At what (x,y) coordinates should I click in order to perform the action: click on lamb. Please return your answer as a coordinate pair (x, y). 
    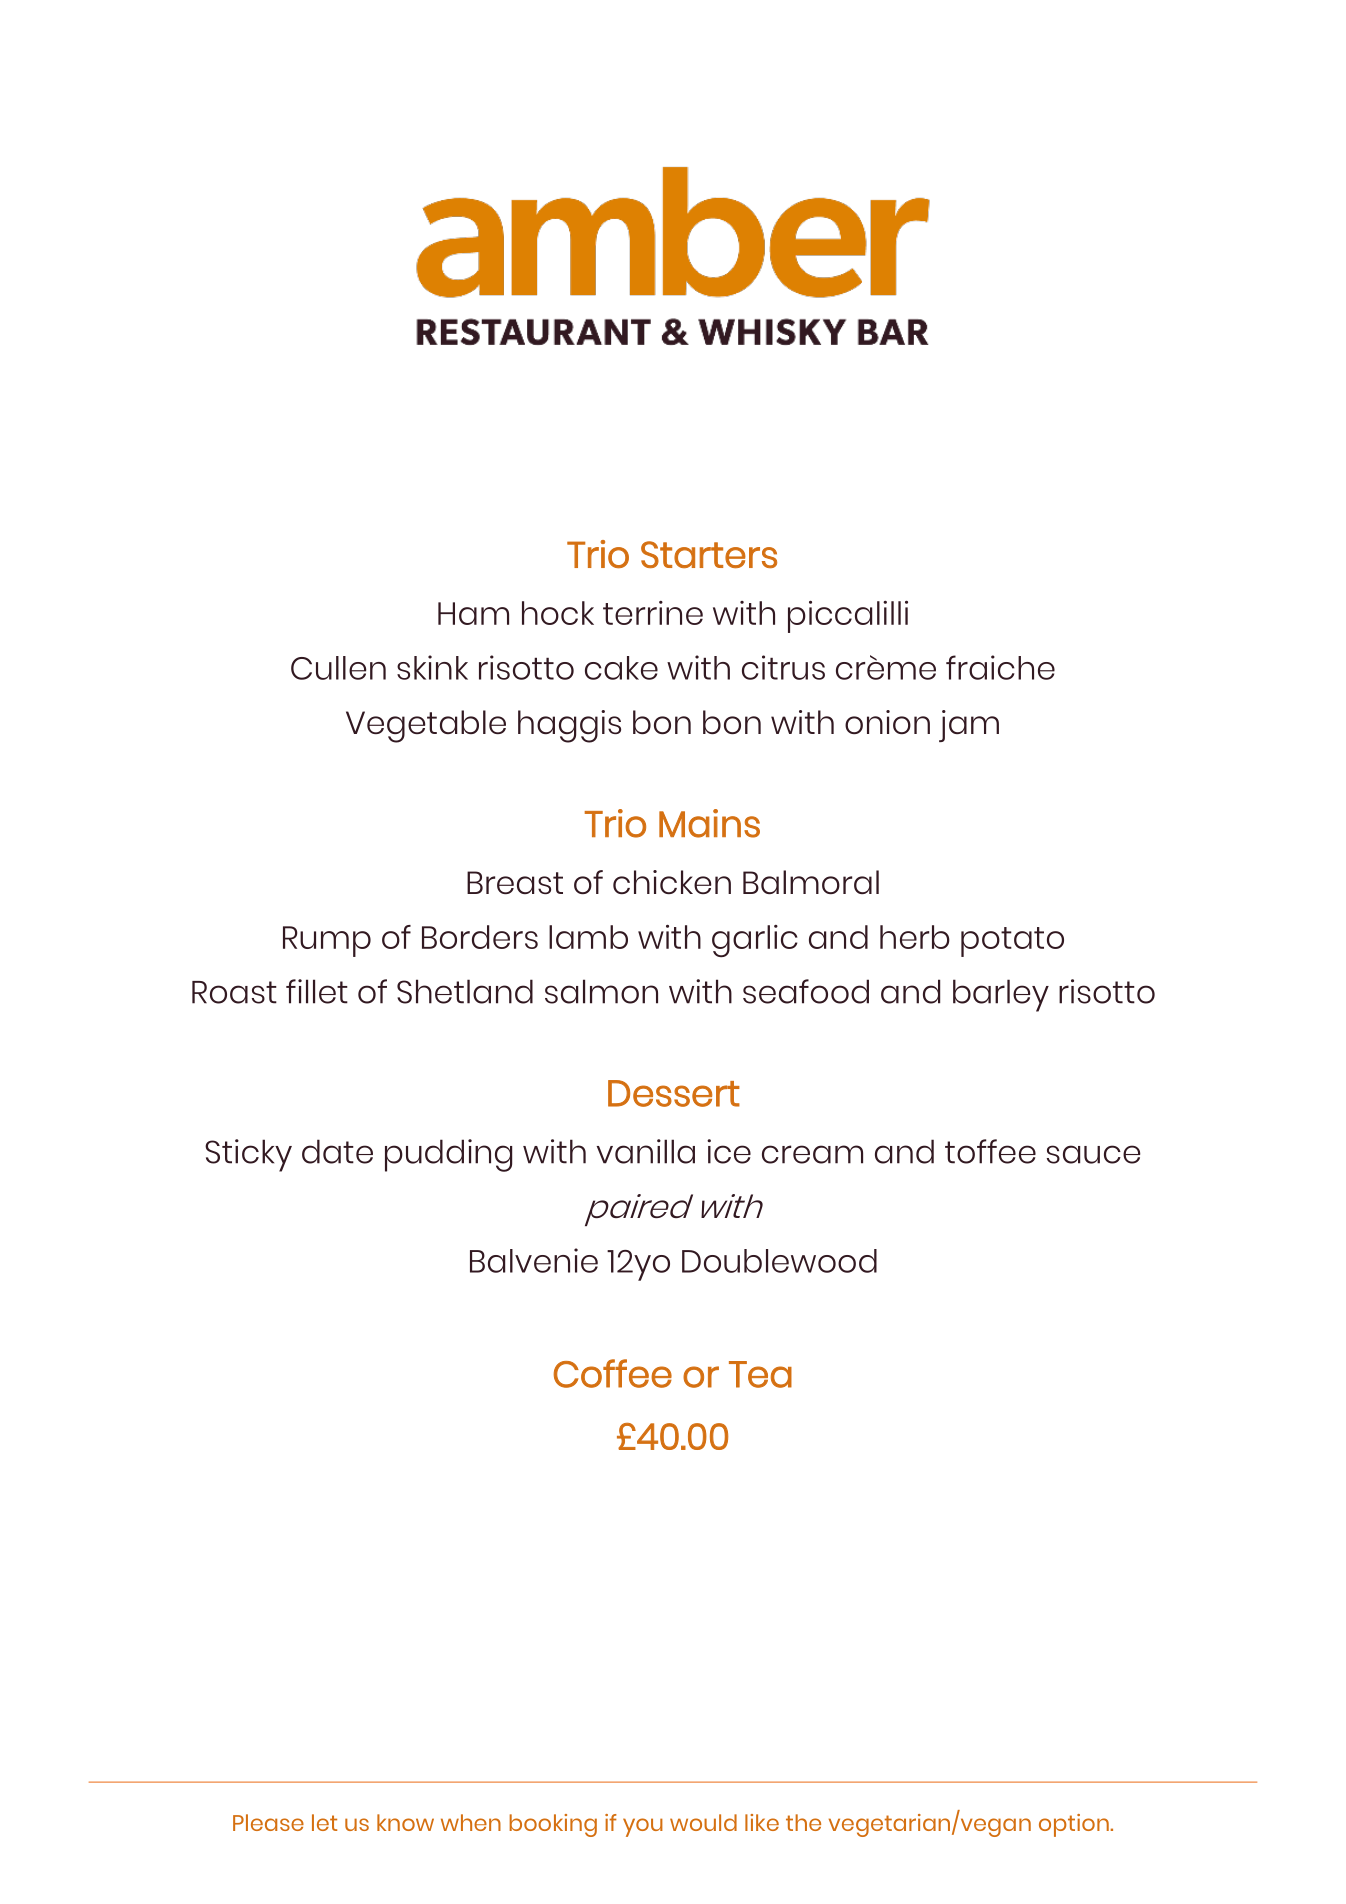
    Looking at the image, I should click on (588, 937).
